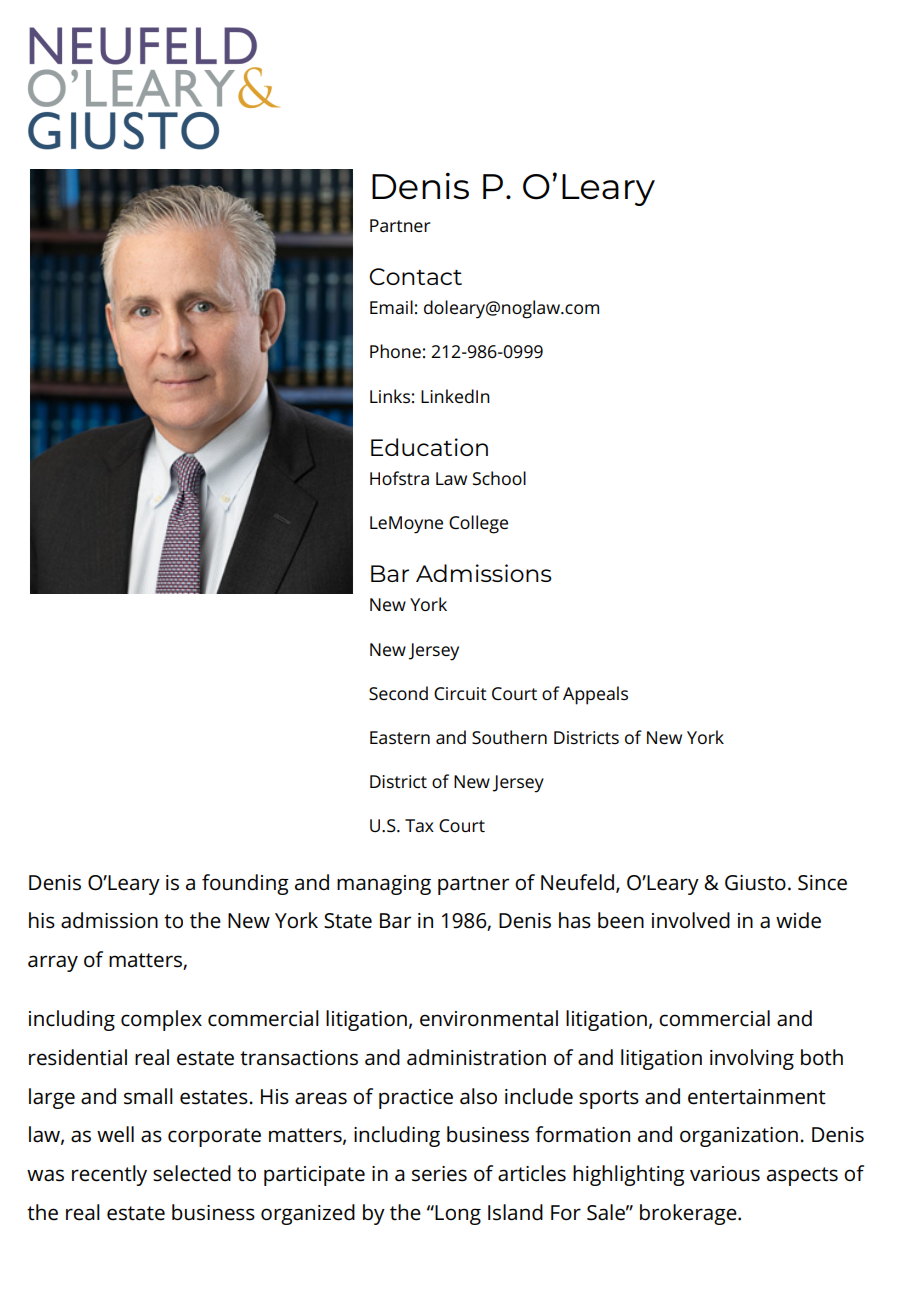 The width and height of the screenshot is (902, 1316). Describe the element at coordinates (755, 883) in the screenshot. I see `Giusto` at that location.
